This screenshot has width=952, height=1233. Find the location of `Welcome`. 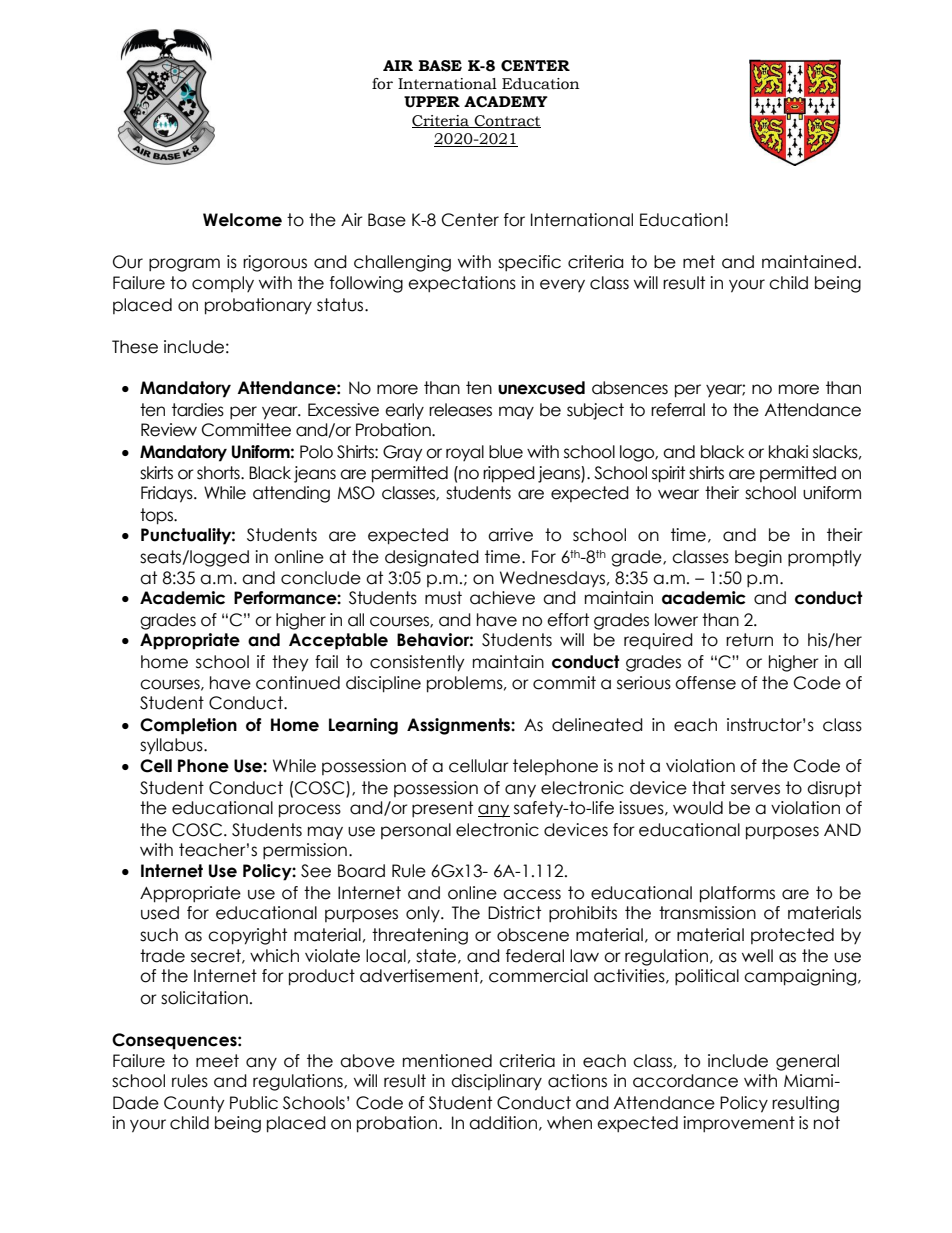

Welcome is located at coordinates (242, 220).
